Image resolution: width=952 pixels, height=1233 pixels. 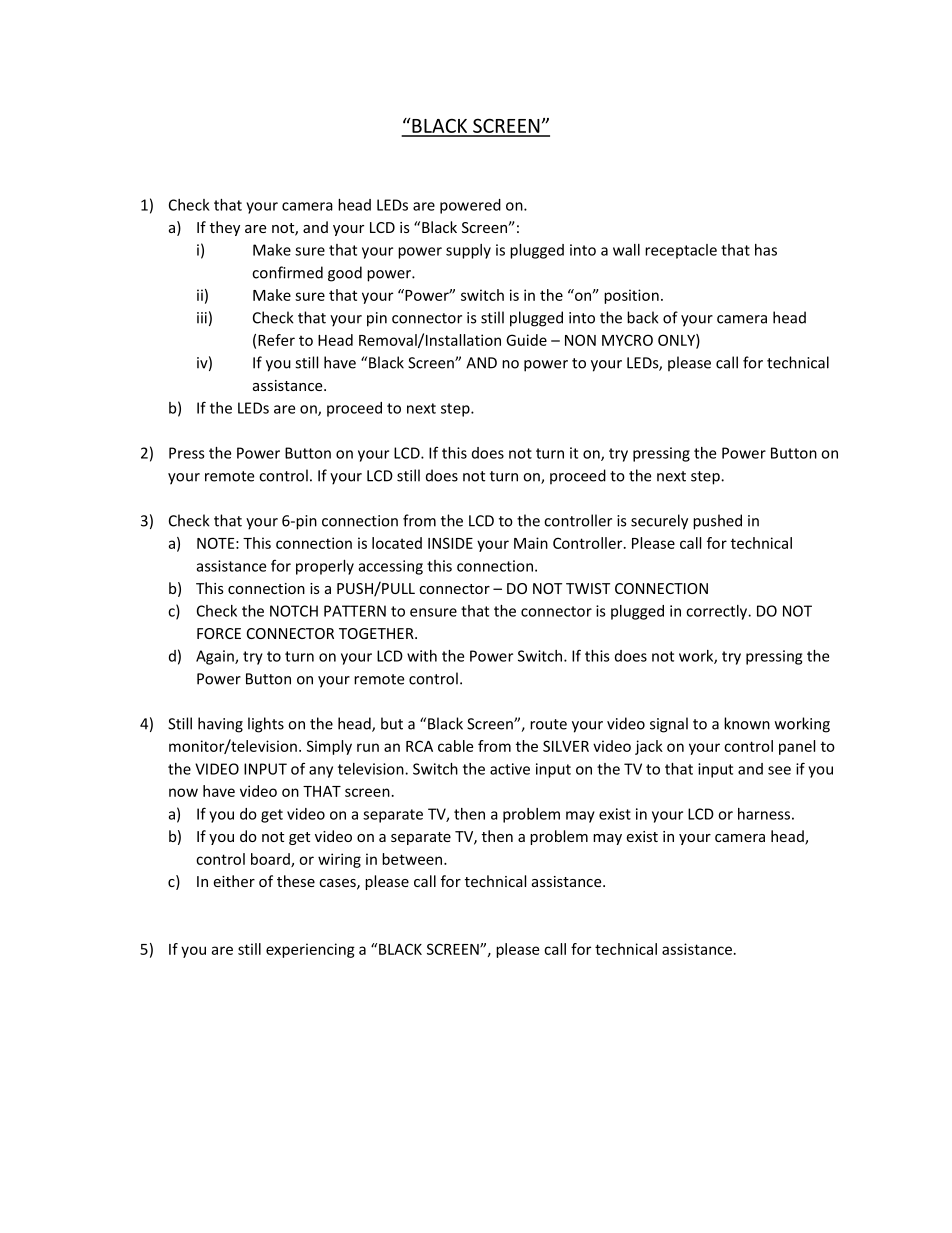 What do you see at coordinates (287, 272) in the screenshot?
I see `confirmed` at bounding box center [287, 272].
